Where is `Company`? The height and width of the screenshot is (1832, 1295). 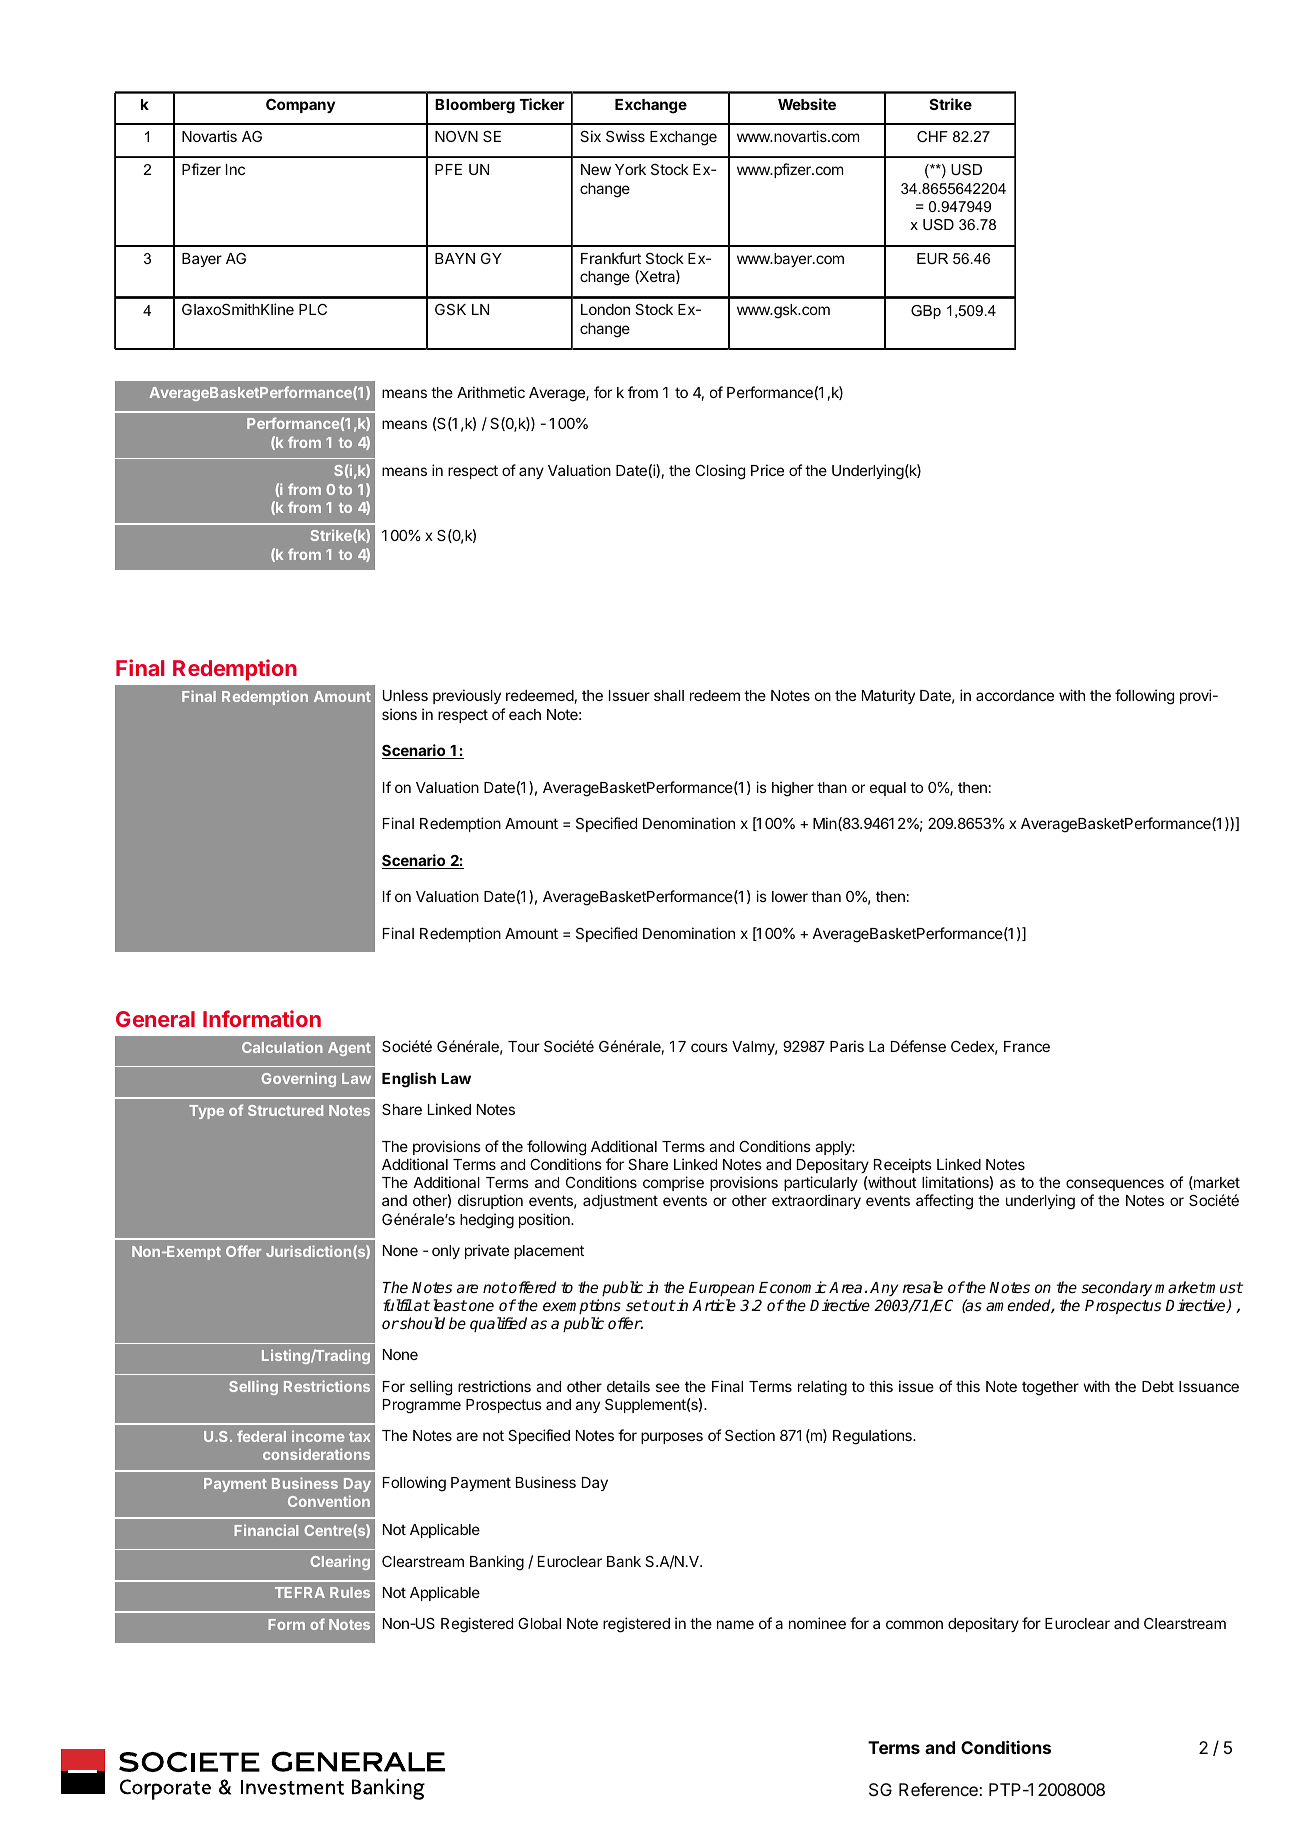
Company is located at coordinates (300, 106).
